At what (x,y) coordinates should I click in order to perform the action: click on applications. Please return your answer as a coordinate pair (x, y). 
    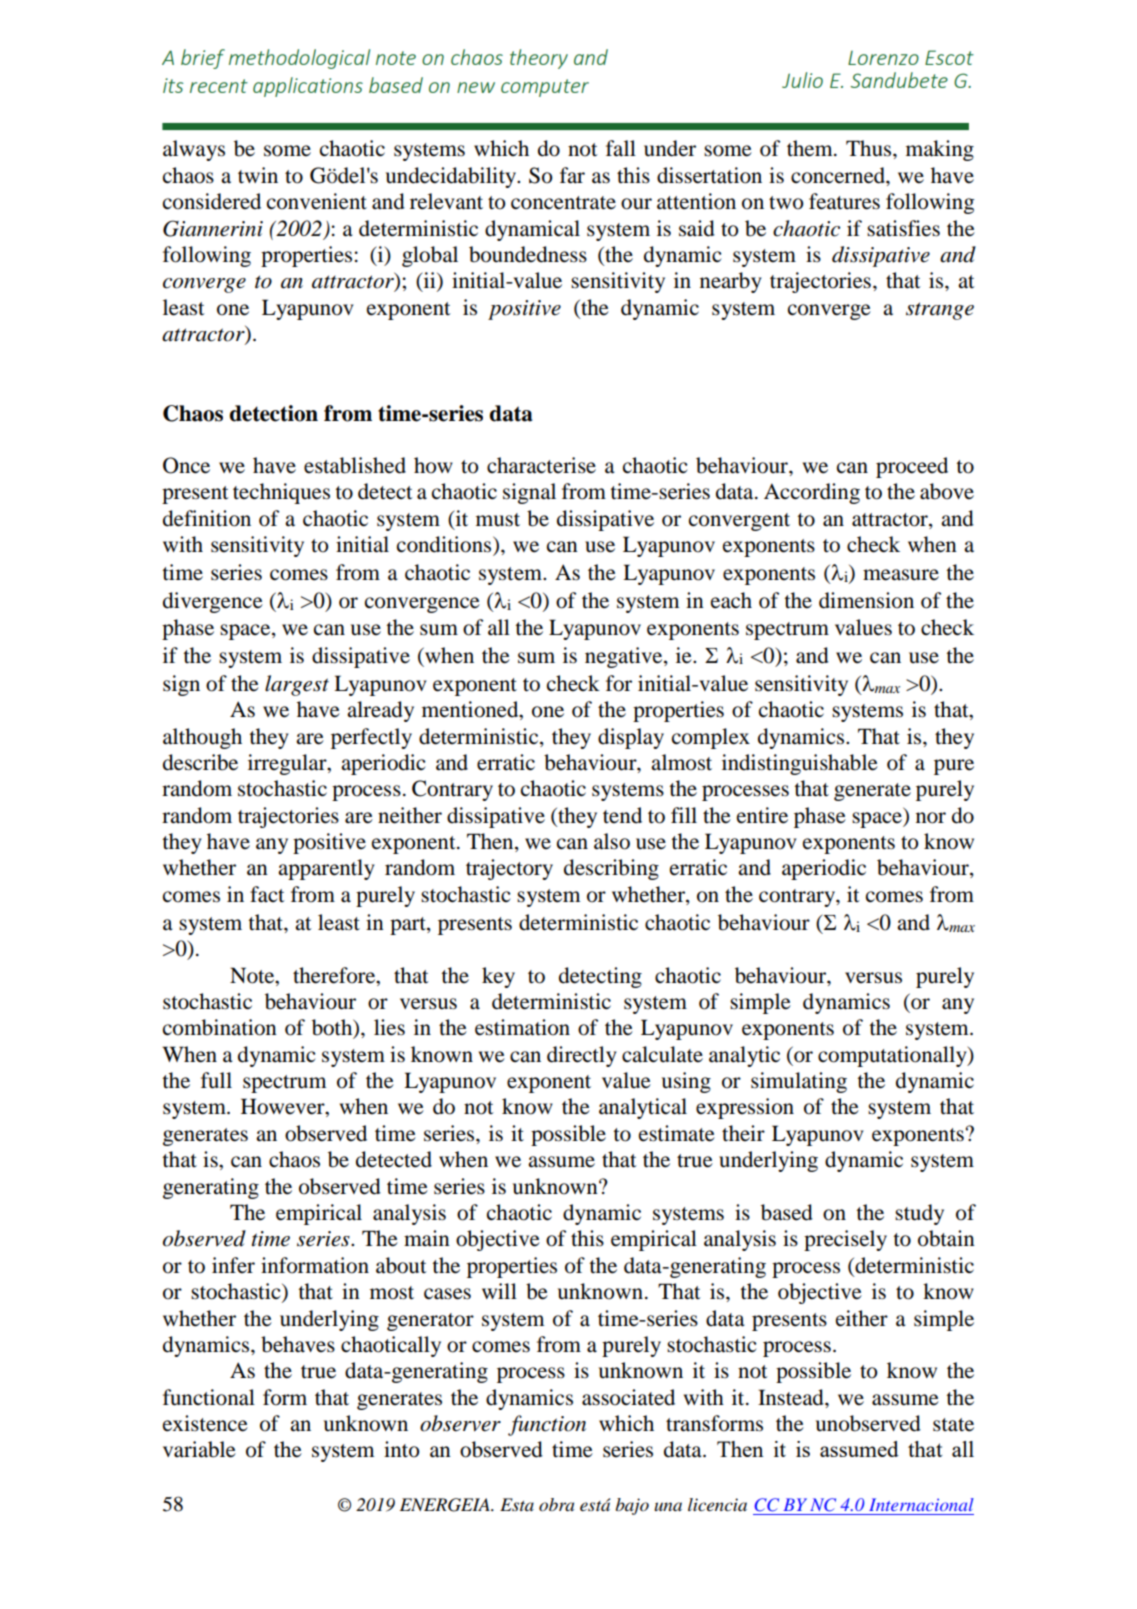
    Looking at the image, I should click on (308, 87).
